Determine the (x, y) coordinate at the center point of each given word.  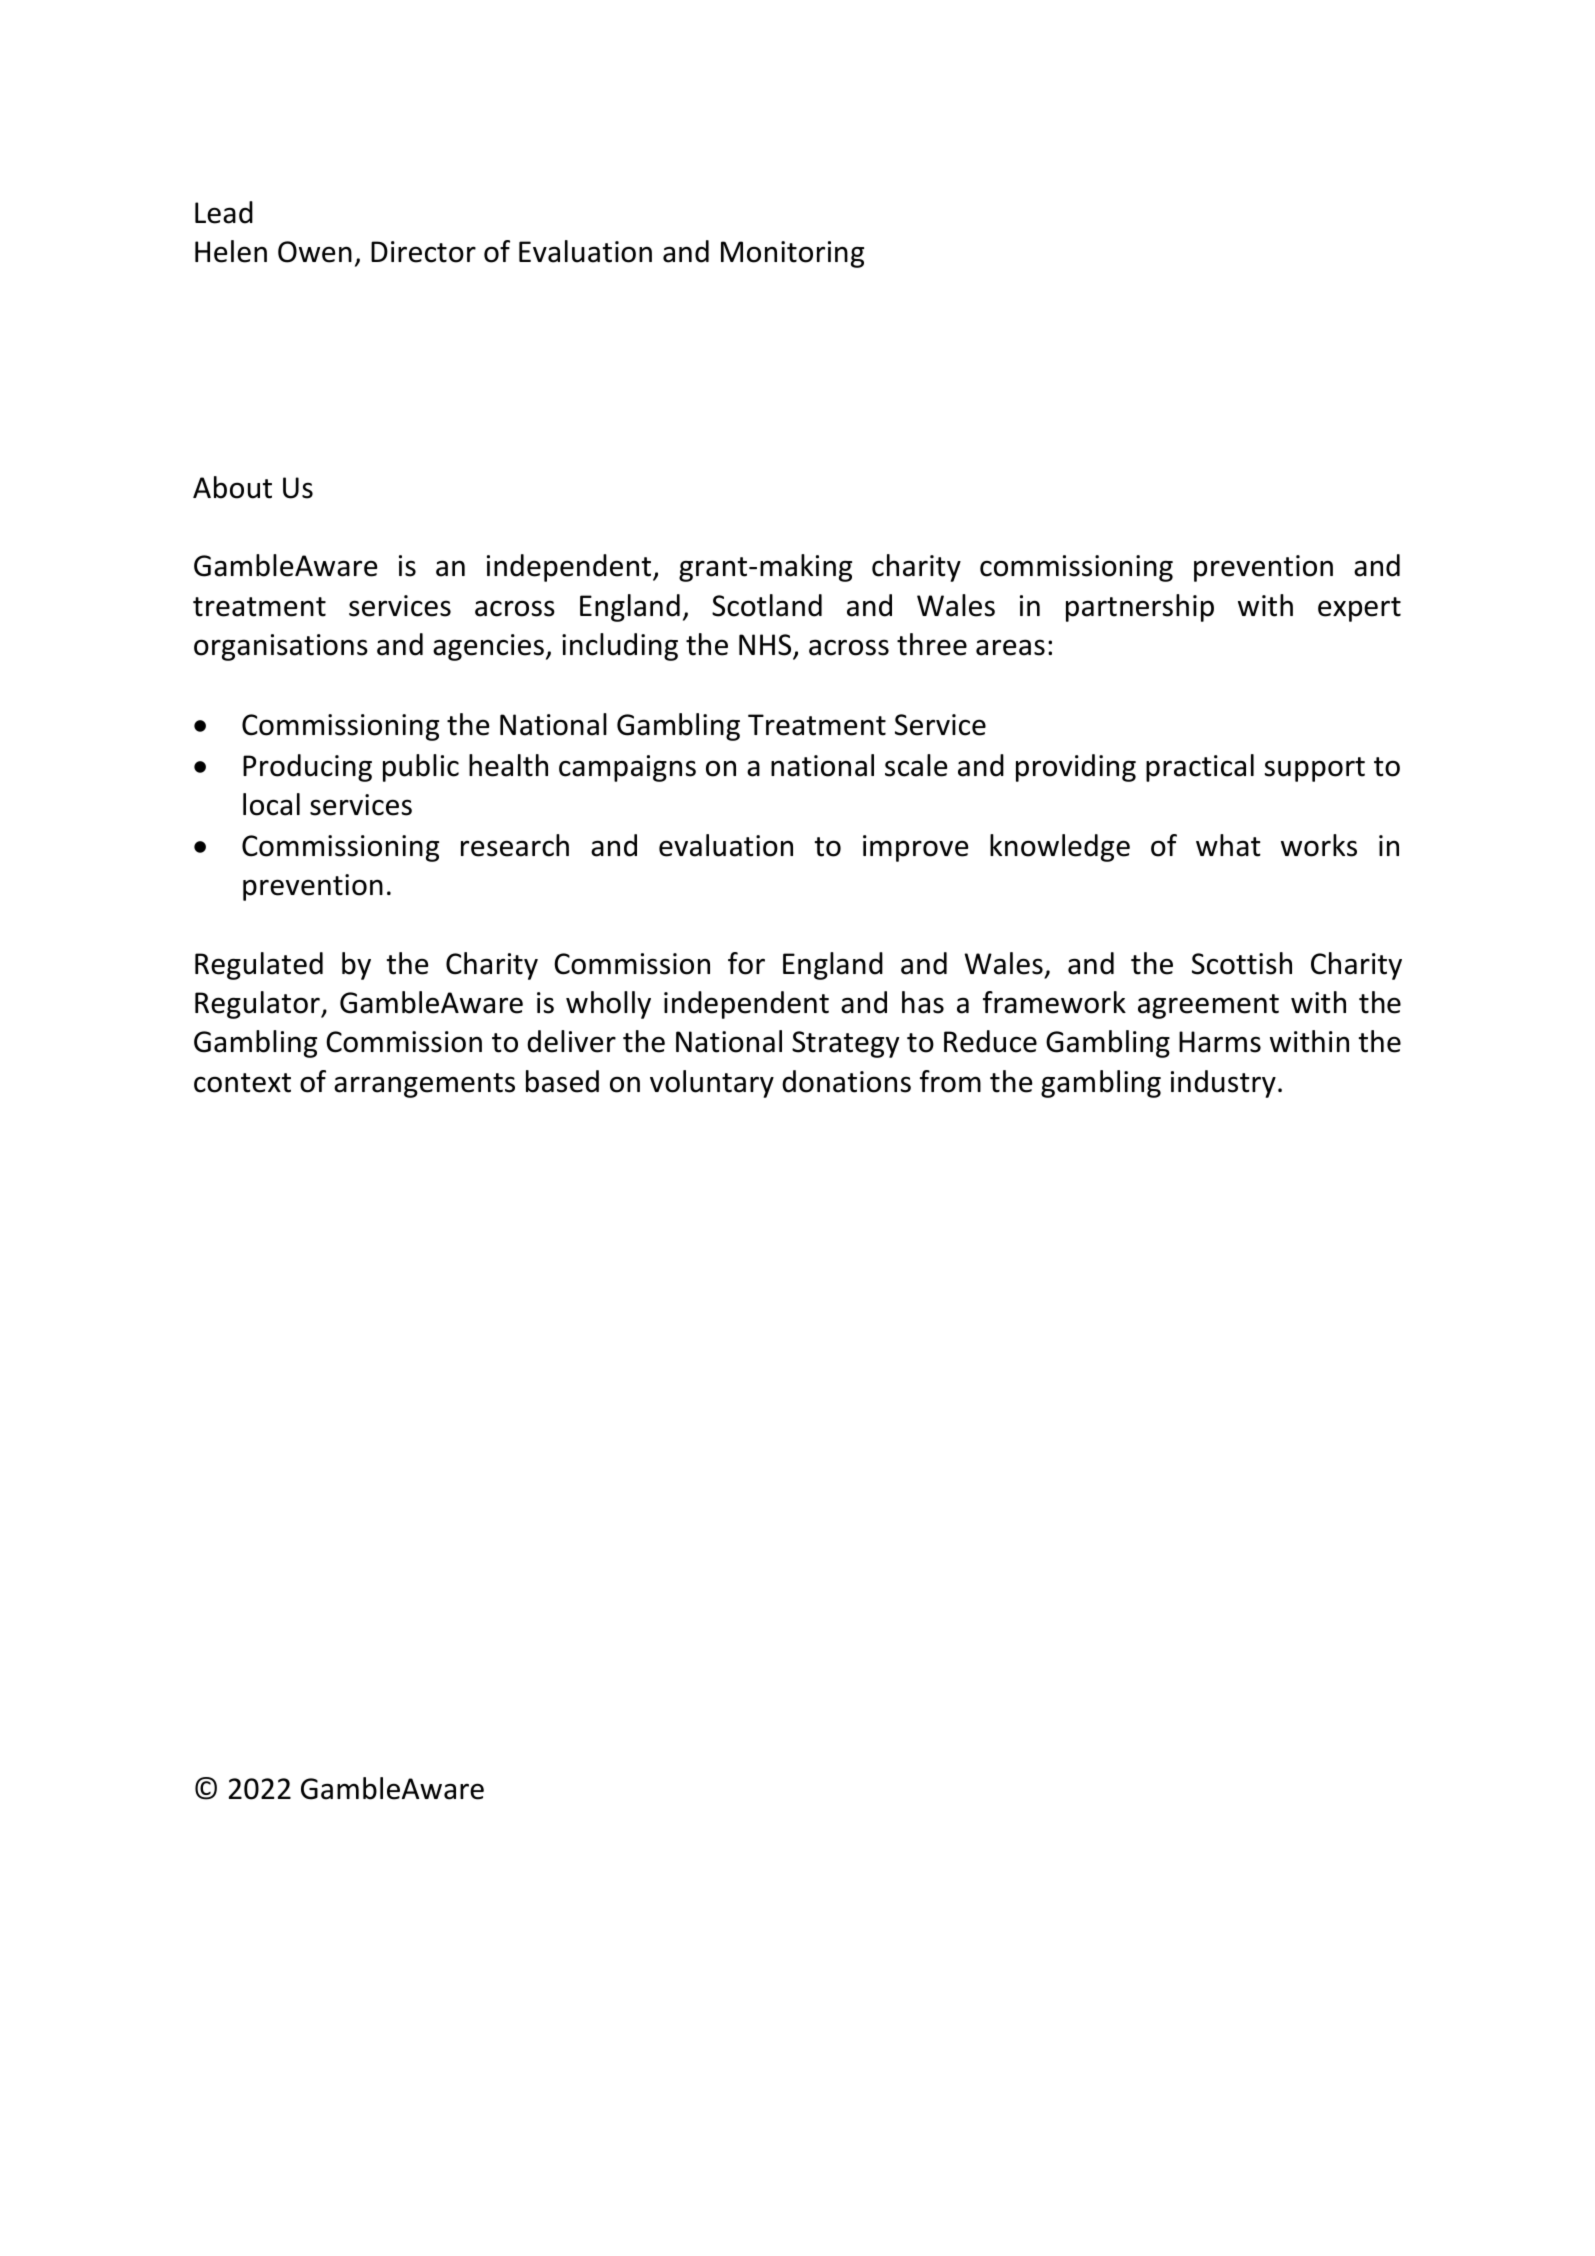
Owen (315, 252)
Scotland (767, 605)
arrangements (424, 1085)
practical (1200, 768)
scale (916, 765)
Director (423, 252)
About (232, 487)
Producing (307, 768)
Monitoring (792, 254)
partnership (1140, 608)
